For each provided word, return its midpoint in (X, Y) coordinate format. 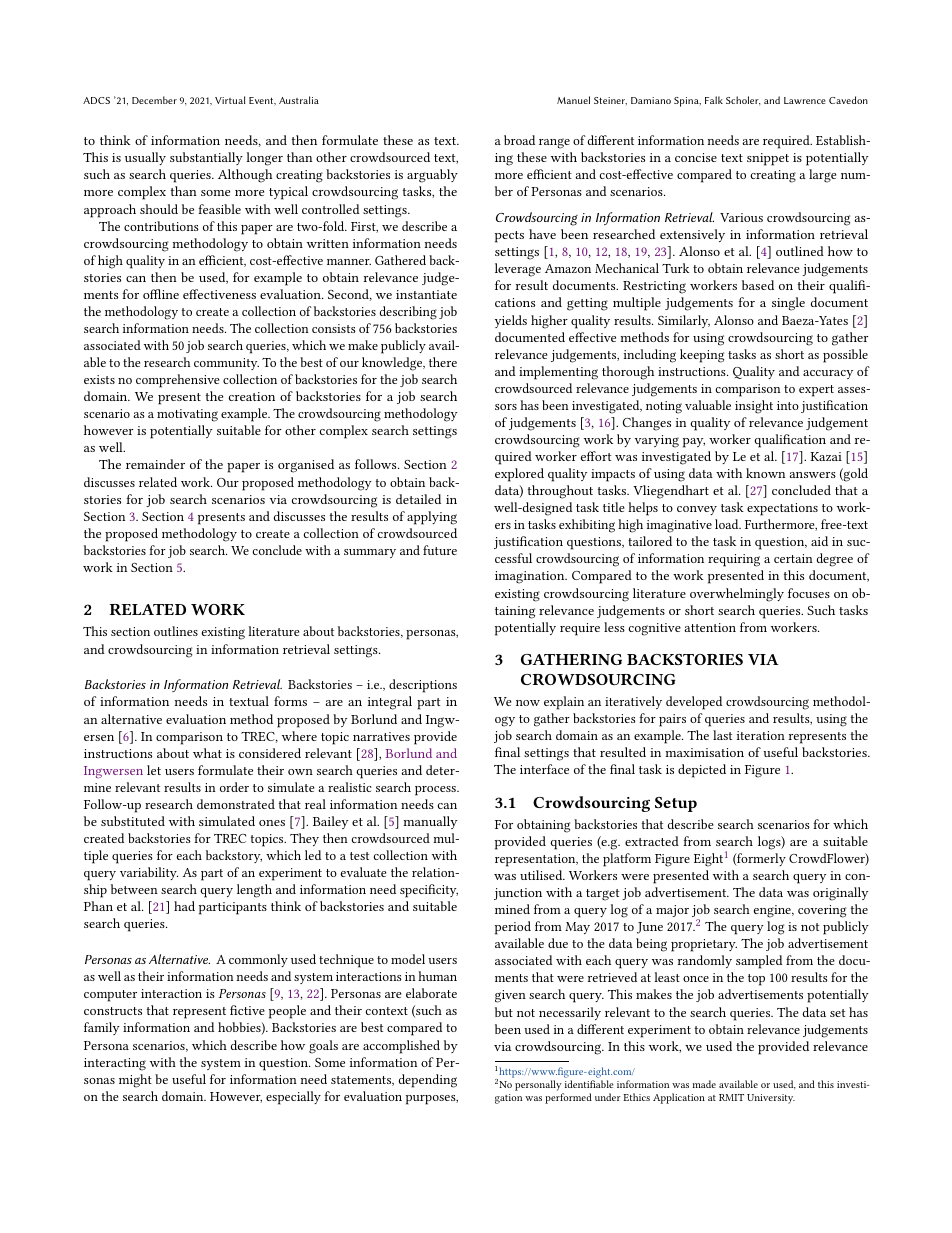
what (207, 753)
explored (519, 475)
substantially (206, 158)
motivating (187, 415)
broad (519, 140)
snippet (768, 159)
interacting (115, 1064)
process (436, 791)
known (765, 473)
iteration (761, 735)
